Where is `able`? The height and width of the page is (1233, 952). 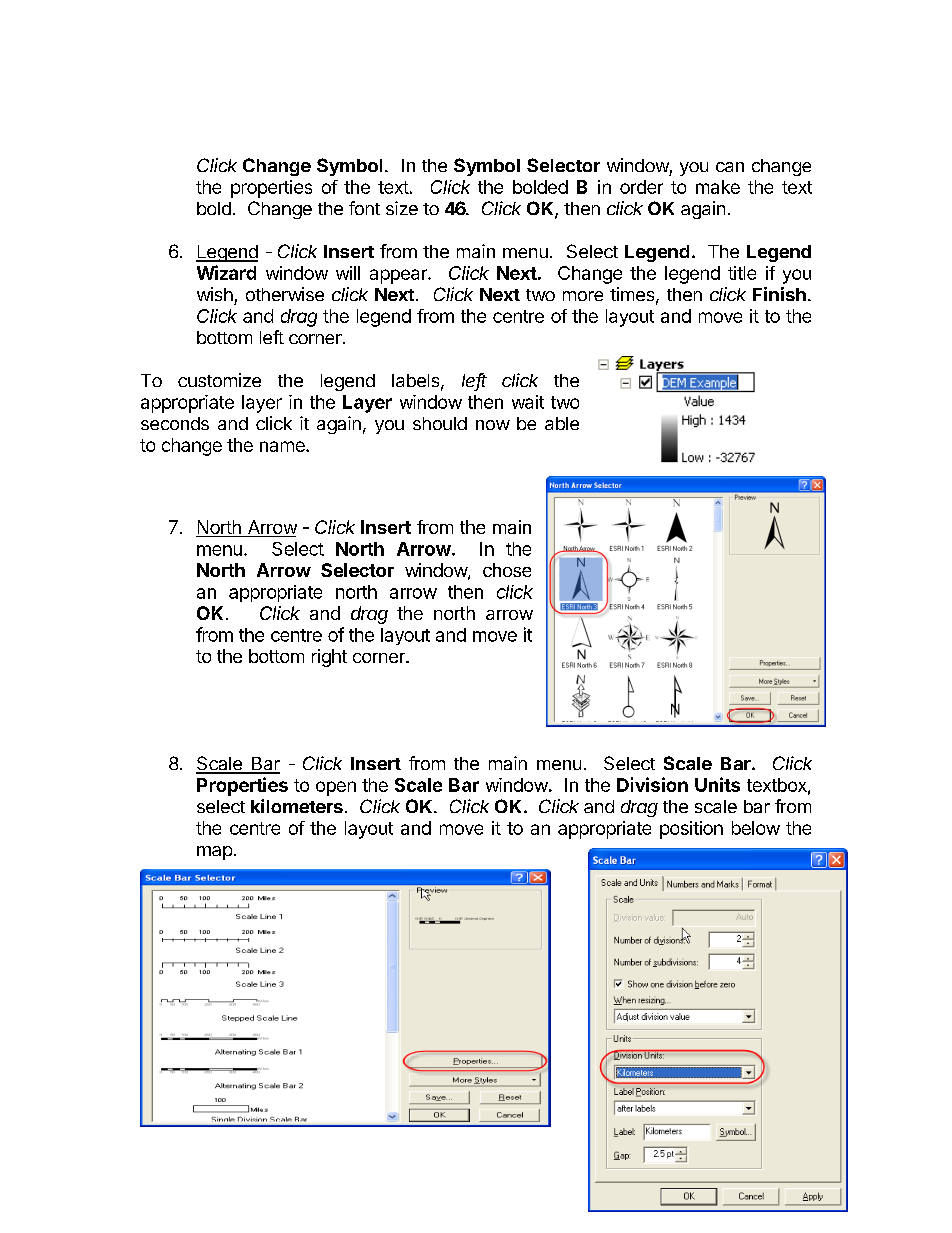 able is located at coordinates (562, 423).
